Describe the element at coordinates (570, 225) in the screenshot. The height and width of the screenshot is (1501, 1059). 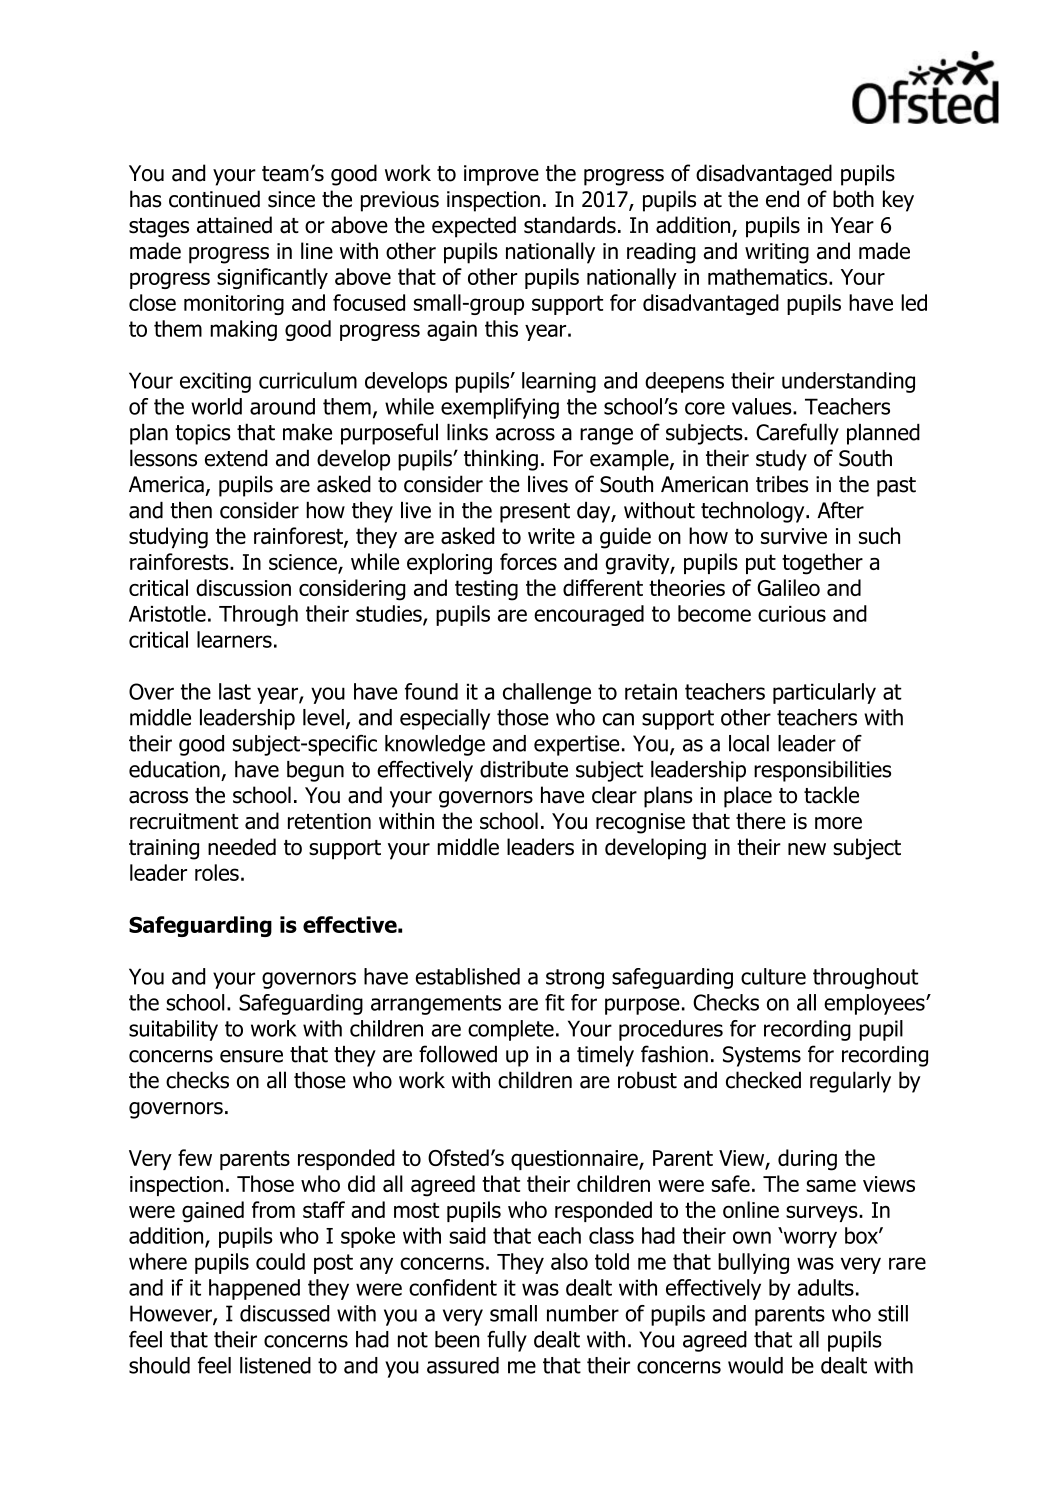
I see `standards` at that location.
